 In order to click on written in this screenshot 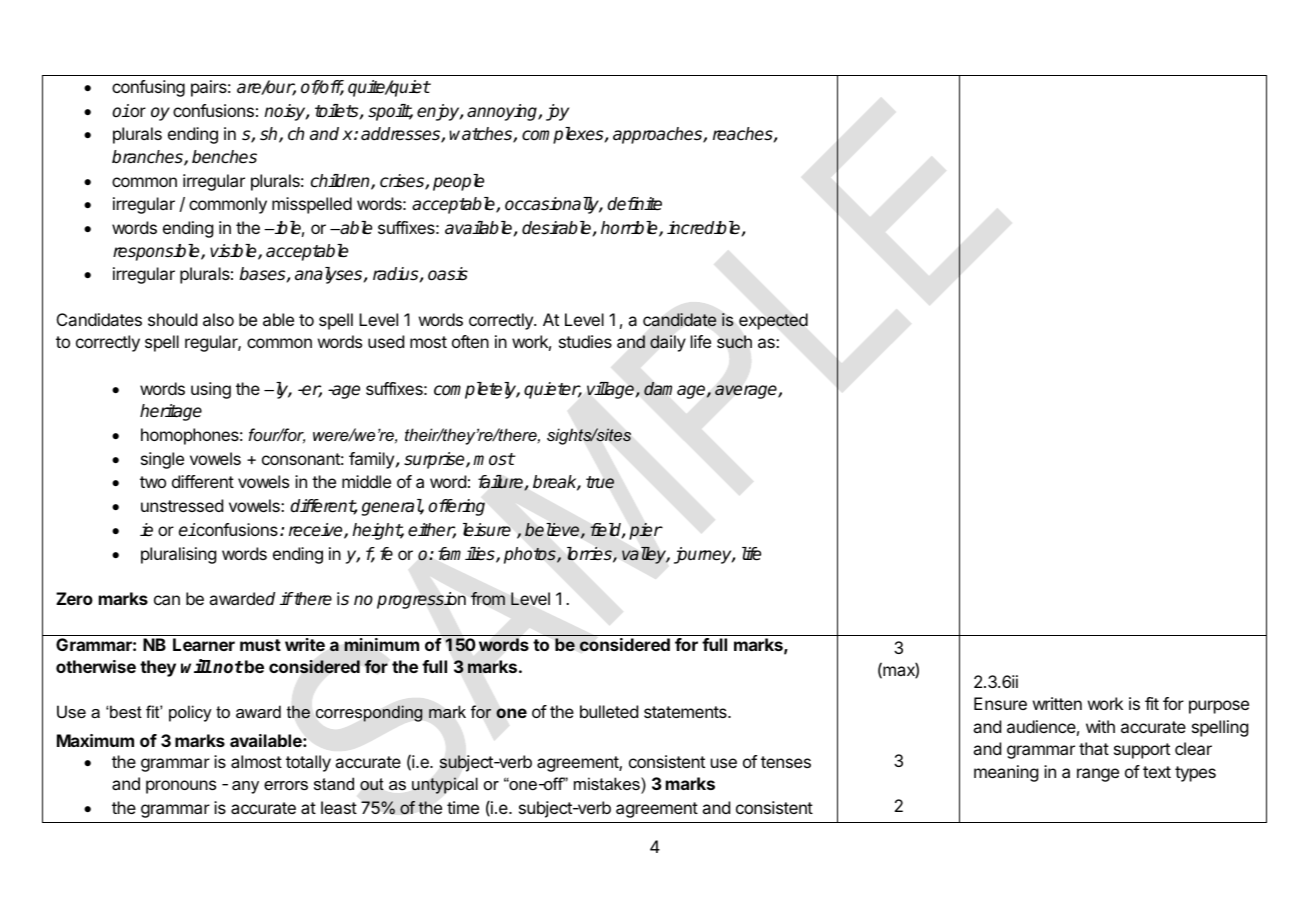, I will do `click(1057, 703)`.
